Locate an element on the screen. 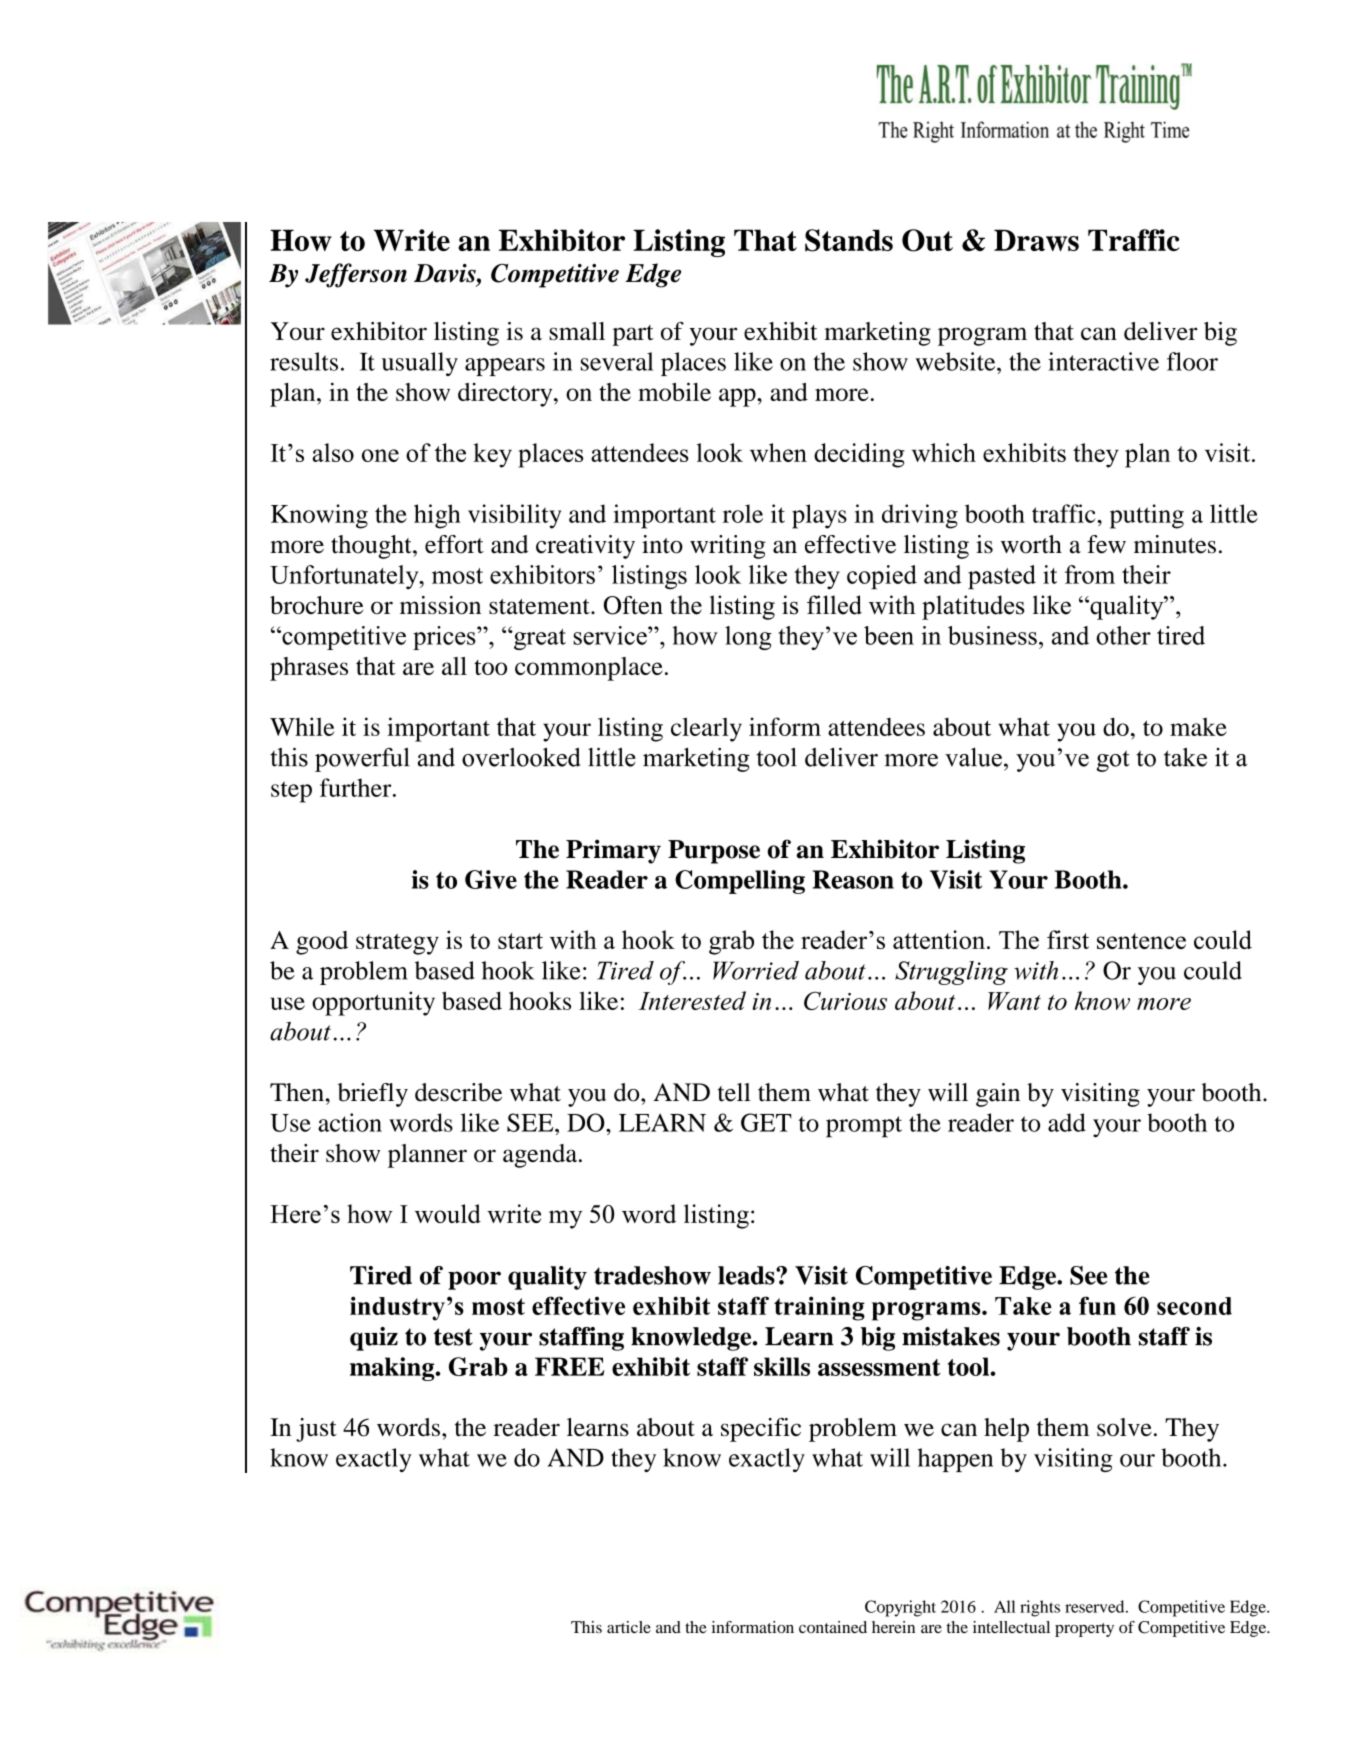 This screenshot has width=1350, height=1747. contained is located at coordinates (833, 1627).
